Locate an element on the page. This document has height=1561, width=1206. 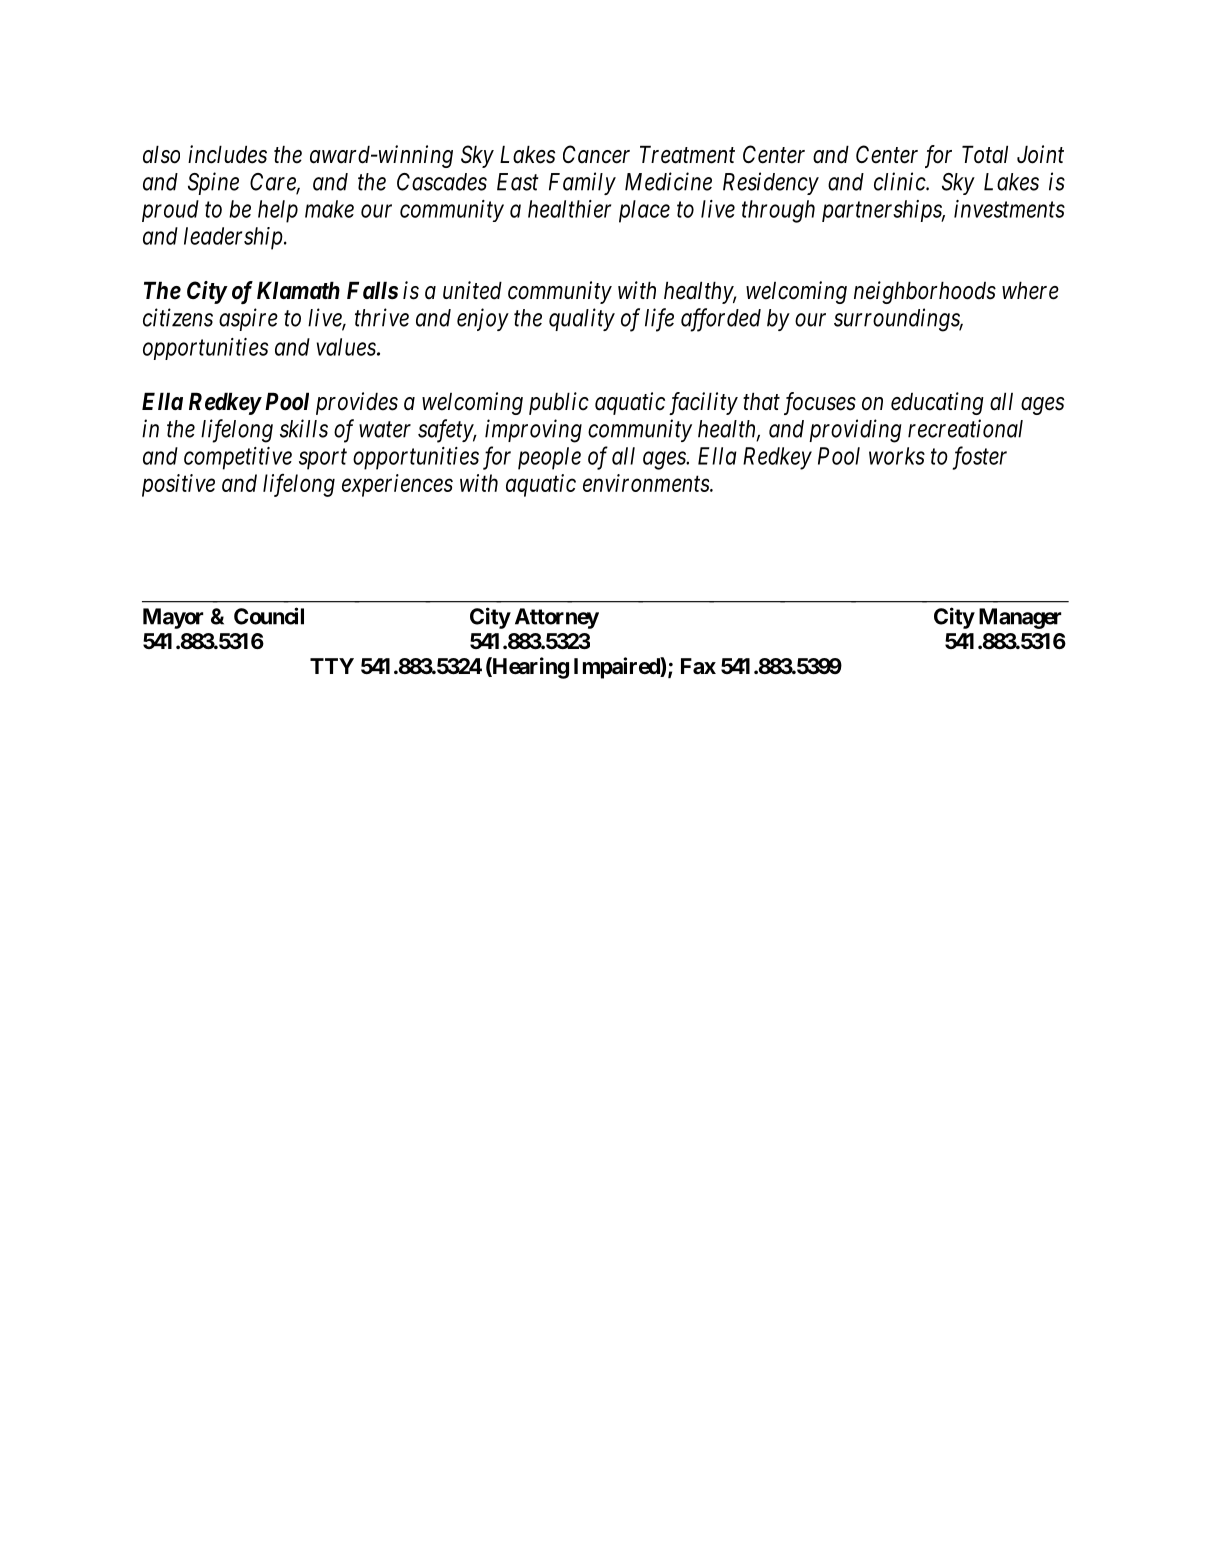
skills is located at coordinates (304, 428).
